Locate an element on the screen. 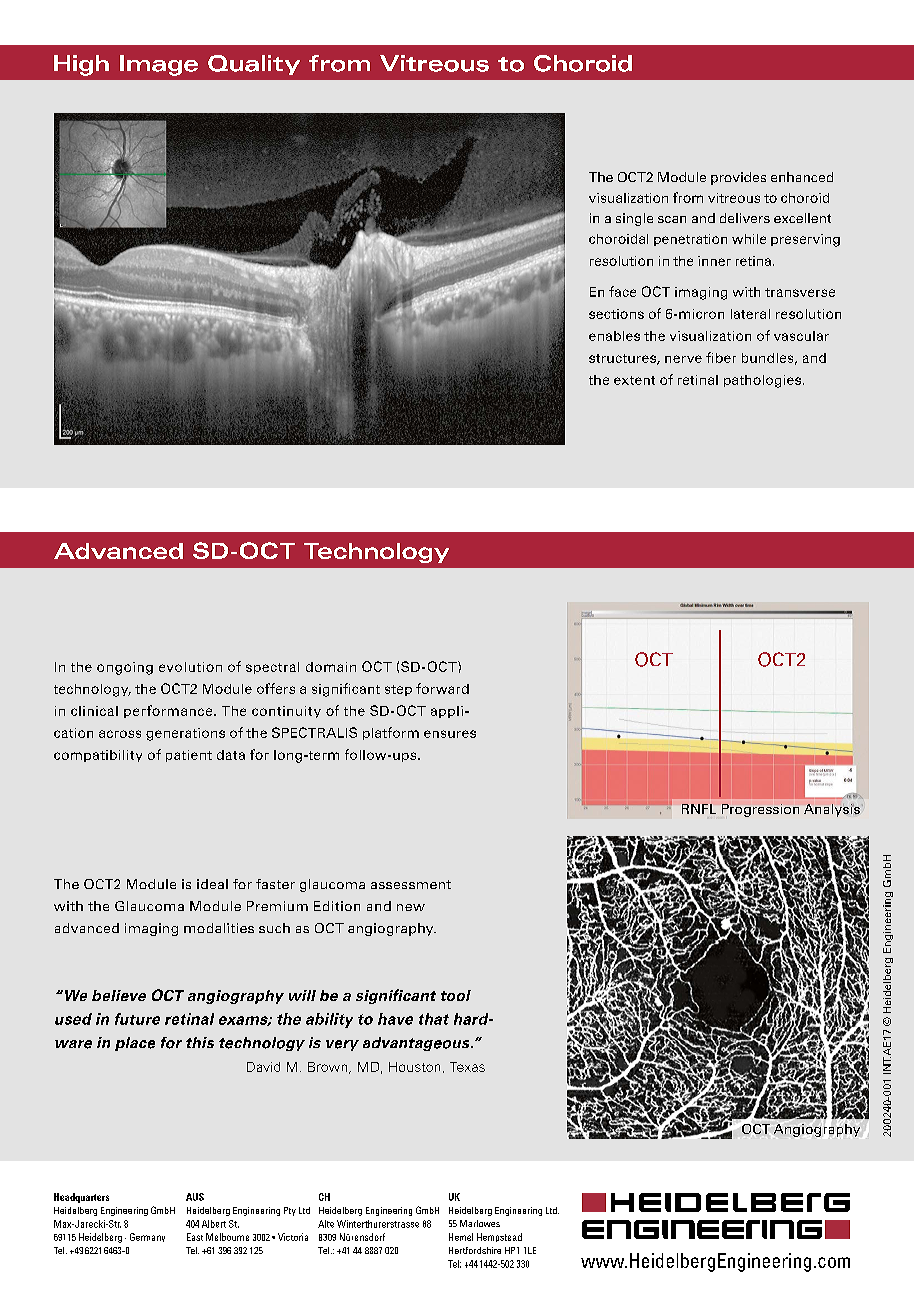 This screenshot has width=914, height=1316. Texas is located at coordinates (467, 1067).
